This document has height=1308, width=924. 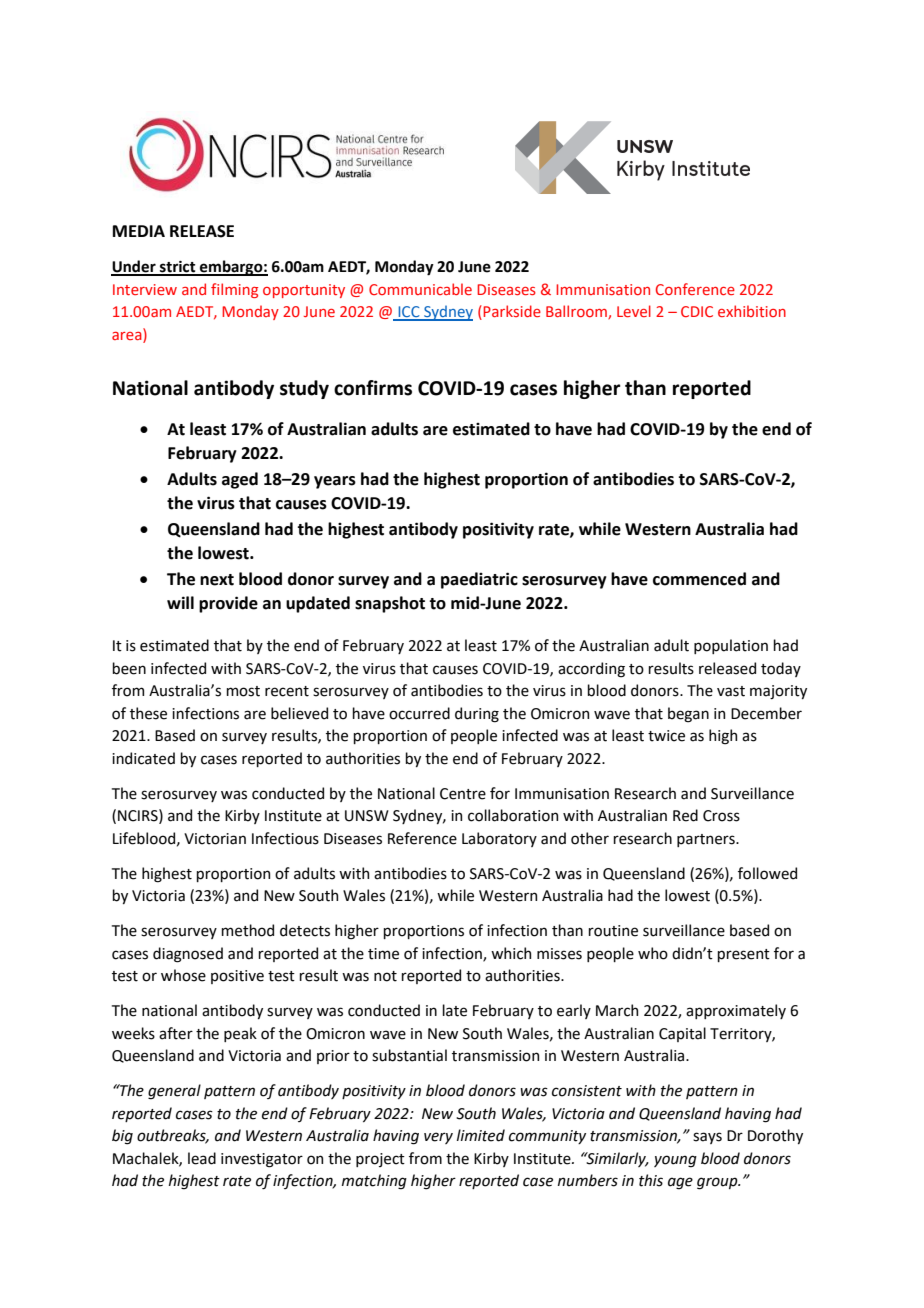 What do you see at coordinates (202, 1158) in the document?
I see `lead` at bounding box center [202, 1158].
